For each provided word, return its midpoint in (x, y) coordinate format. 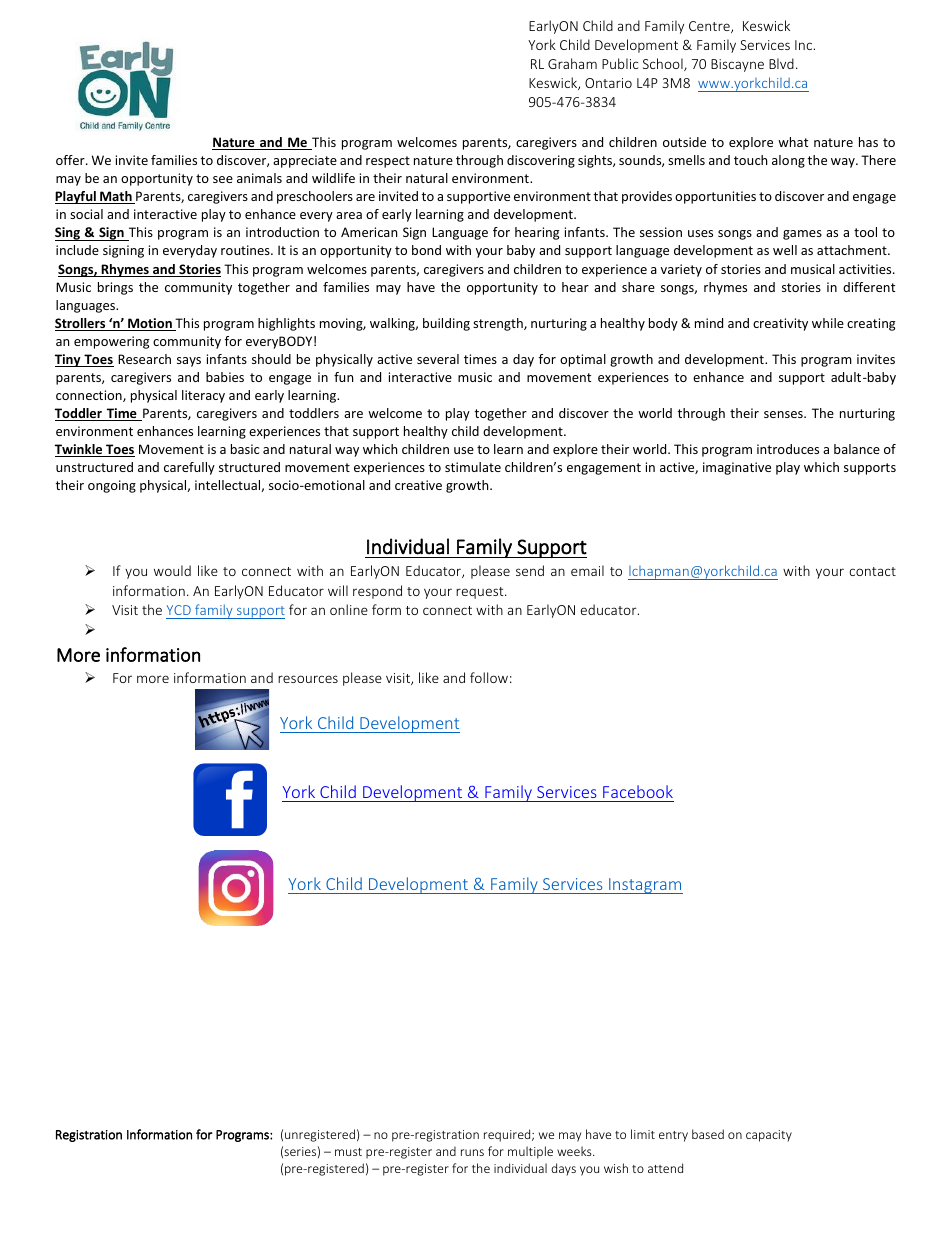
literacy (203, 396)
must (348, 1152)
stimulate (473, 467)
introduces (788, 449)
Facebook (637, 793)
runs (472, 1152)
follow (489, 677)
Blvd (781, 63)
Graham (572, 63)
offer (71, 160)
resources (308, 679)
